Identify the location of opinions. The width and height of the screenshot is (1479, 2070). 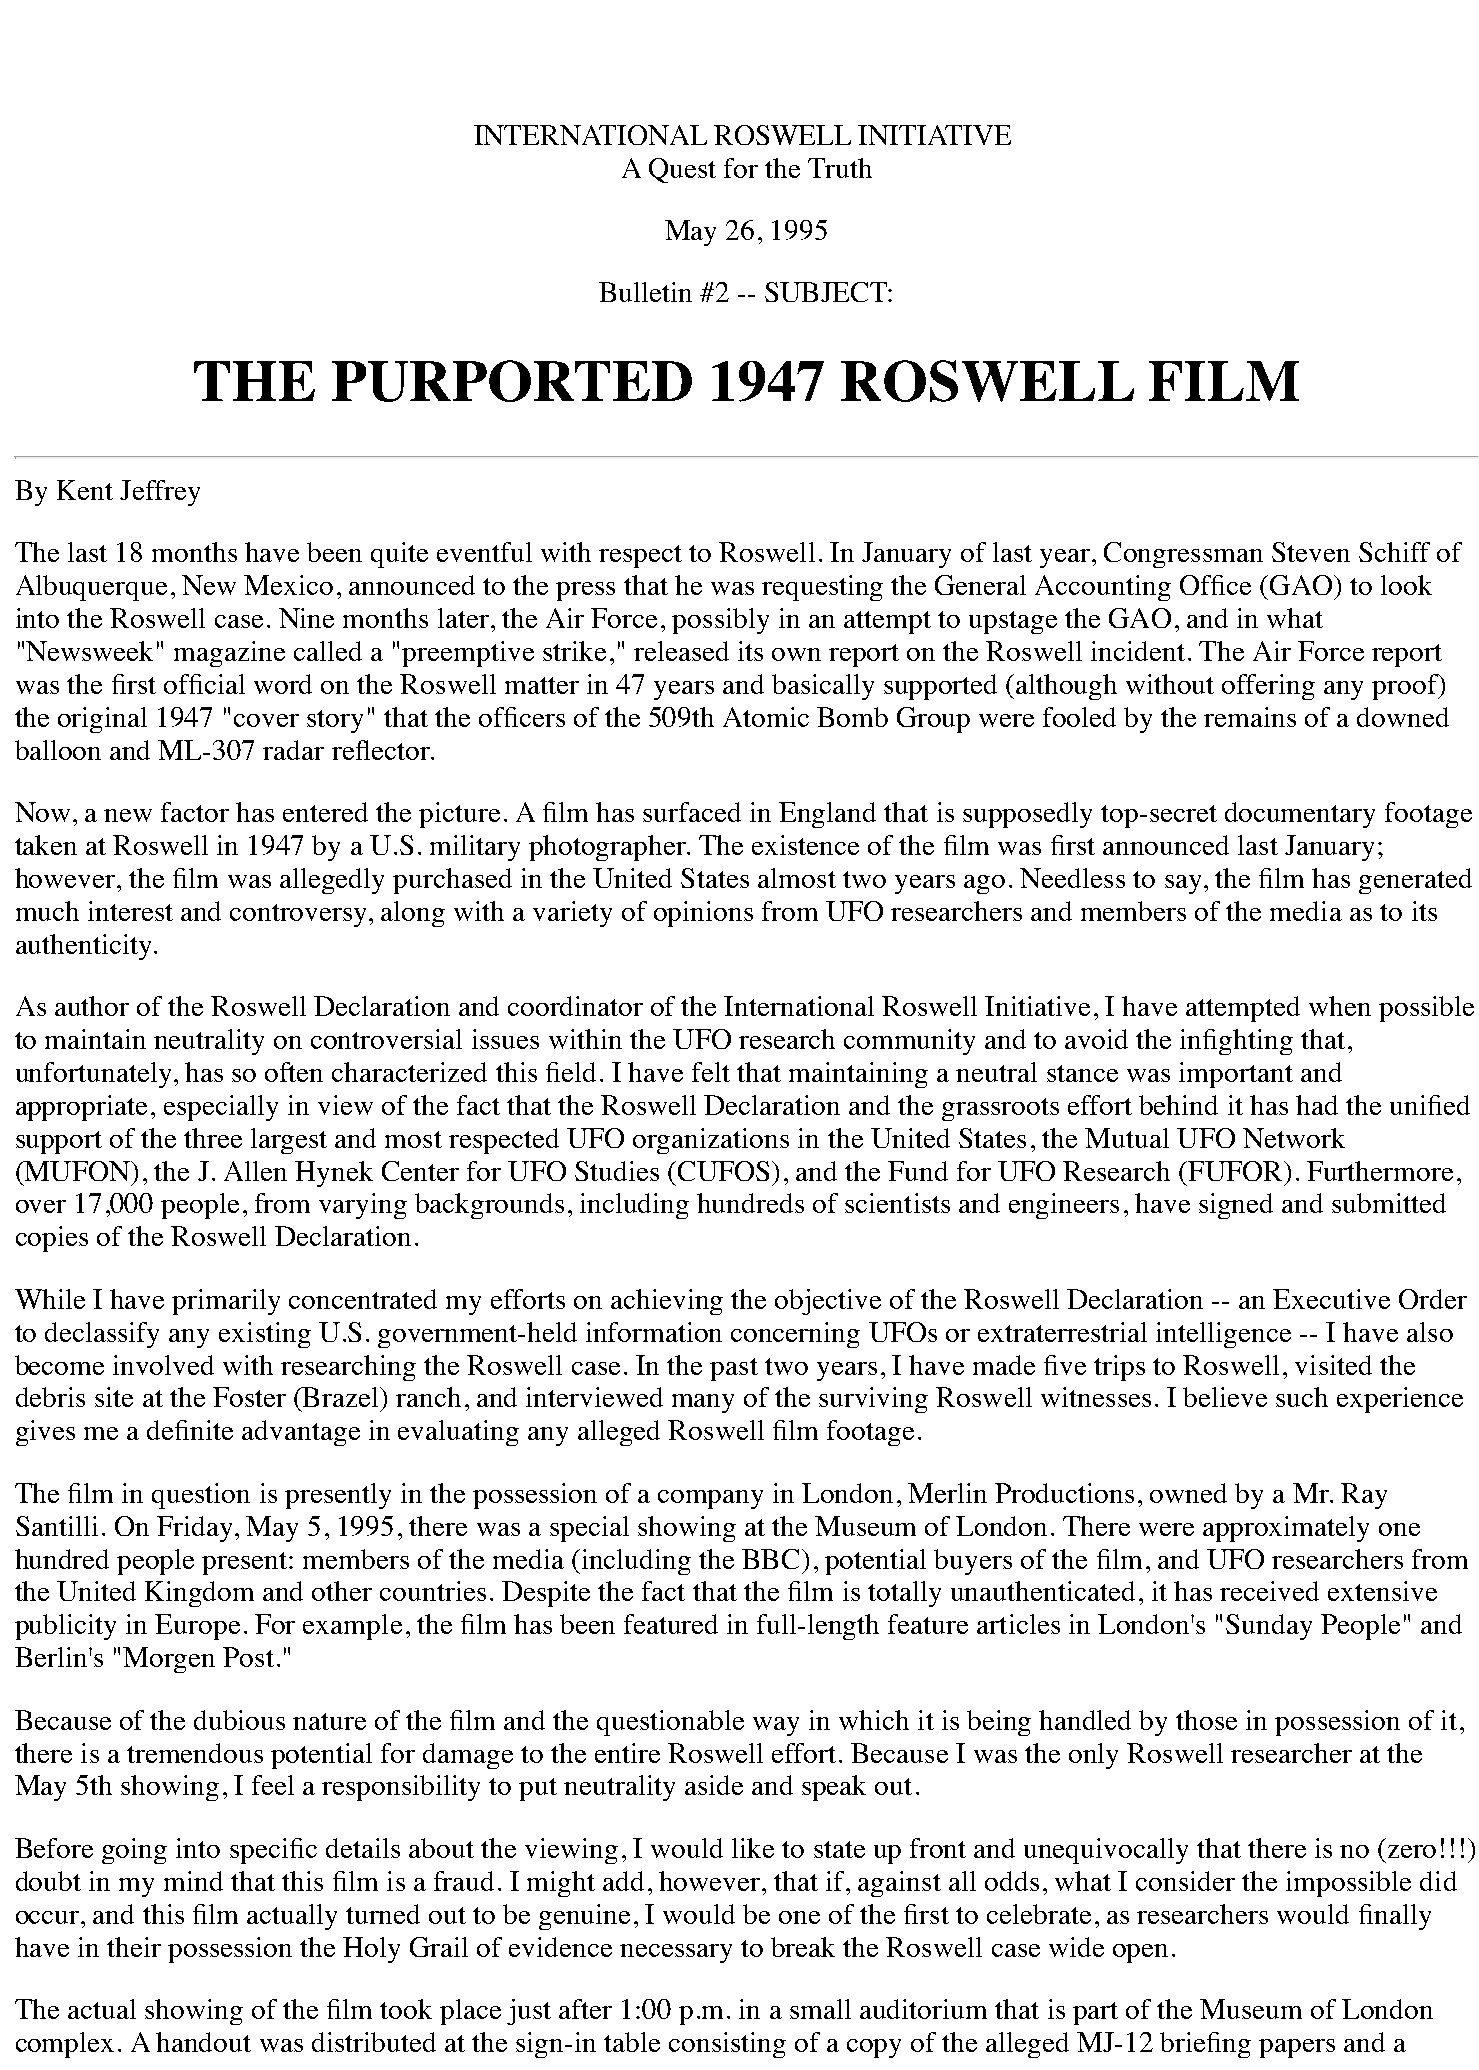
(703, 914).
